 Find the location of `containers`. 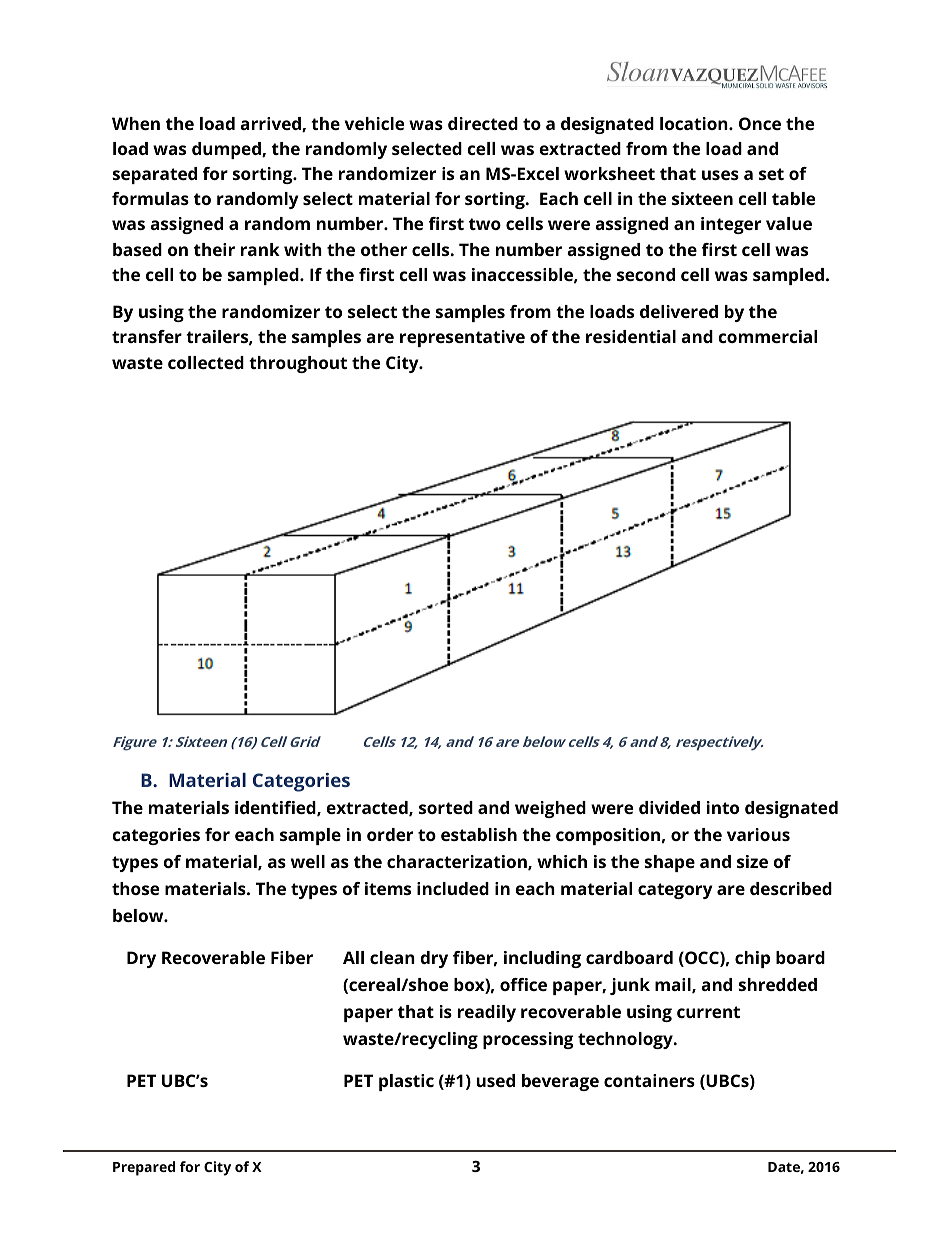

containers is located at coordinates (649, 1080).
